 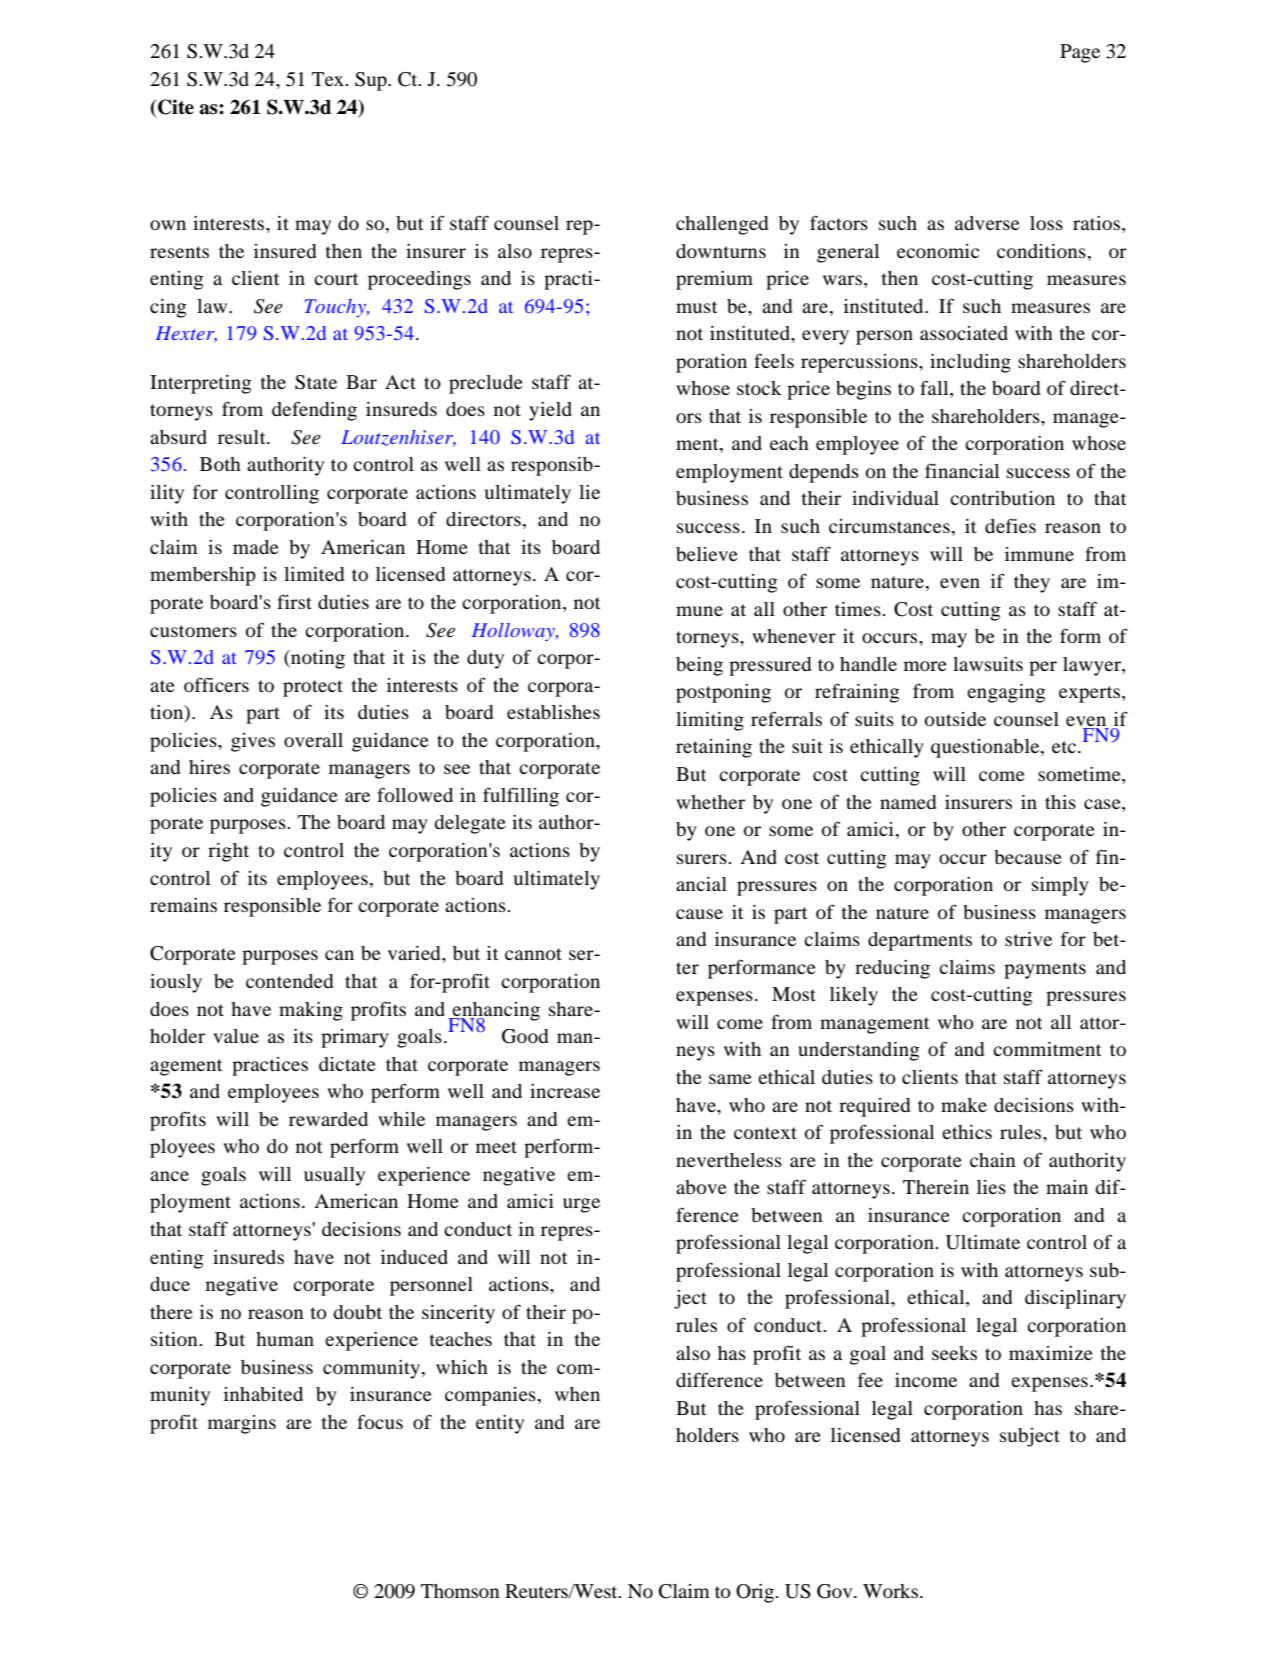 I want to click on this, so click(x=1060, y=802).
